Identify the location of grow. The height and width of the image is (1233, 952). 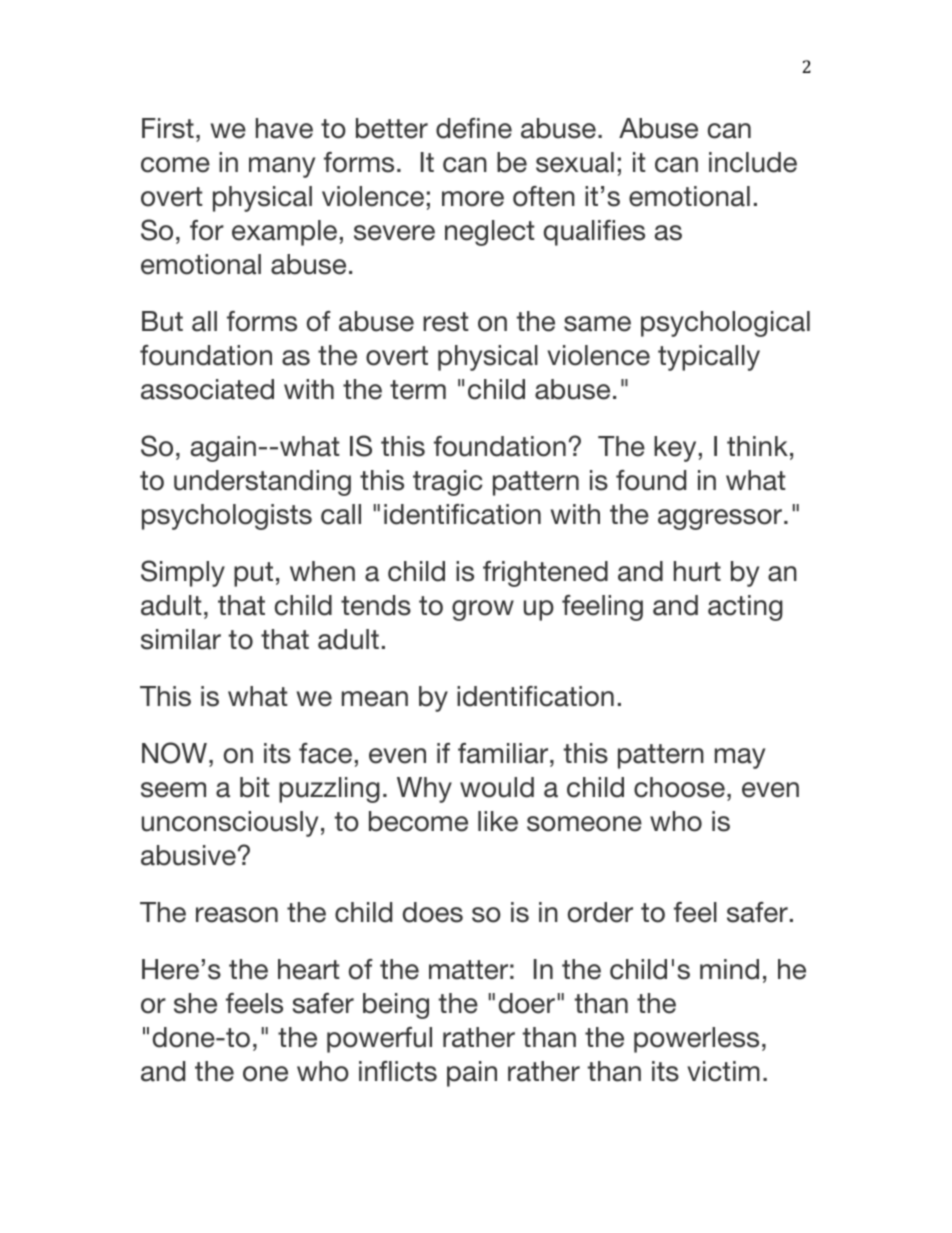
(483, 610).
